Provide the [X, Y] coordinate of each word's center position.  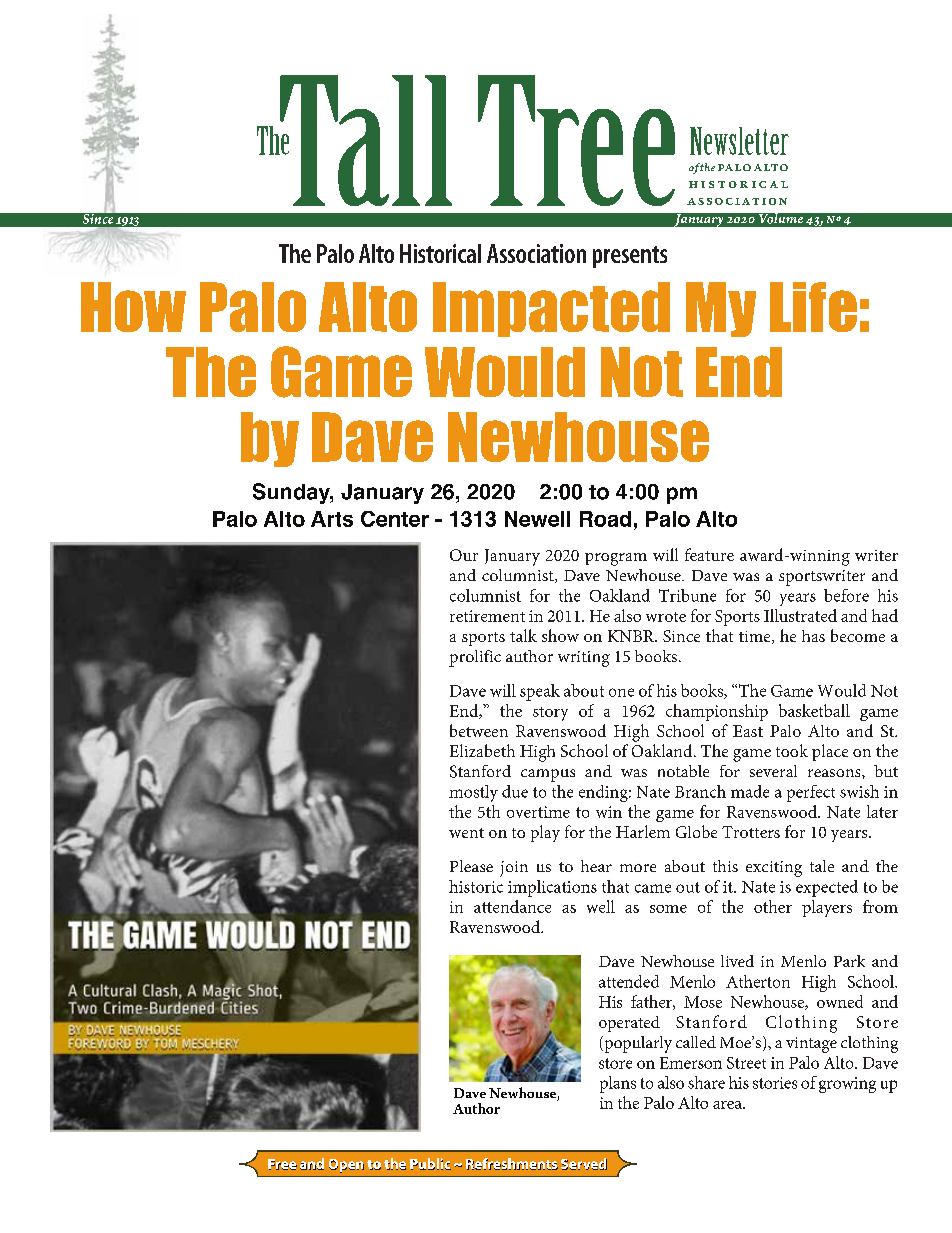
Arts [332, 519]
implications [552, 888]
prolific [475, 658]
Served [584, 1164]
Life [813, 307]
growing [847, 1085]
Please [471, 866]
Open [346, 1166]
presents [630, 257]
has [813, 636]
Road [605, 519]
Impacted [551, 309]
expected [827, 888]
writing [584, 659]
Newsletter [739, 141]
